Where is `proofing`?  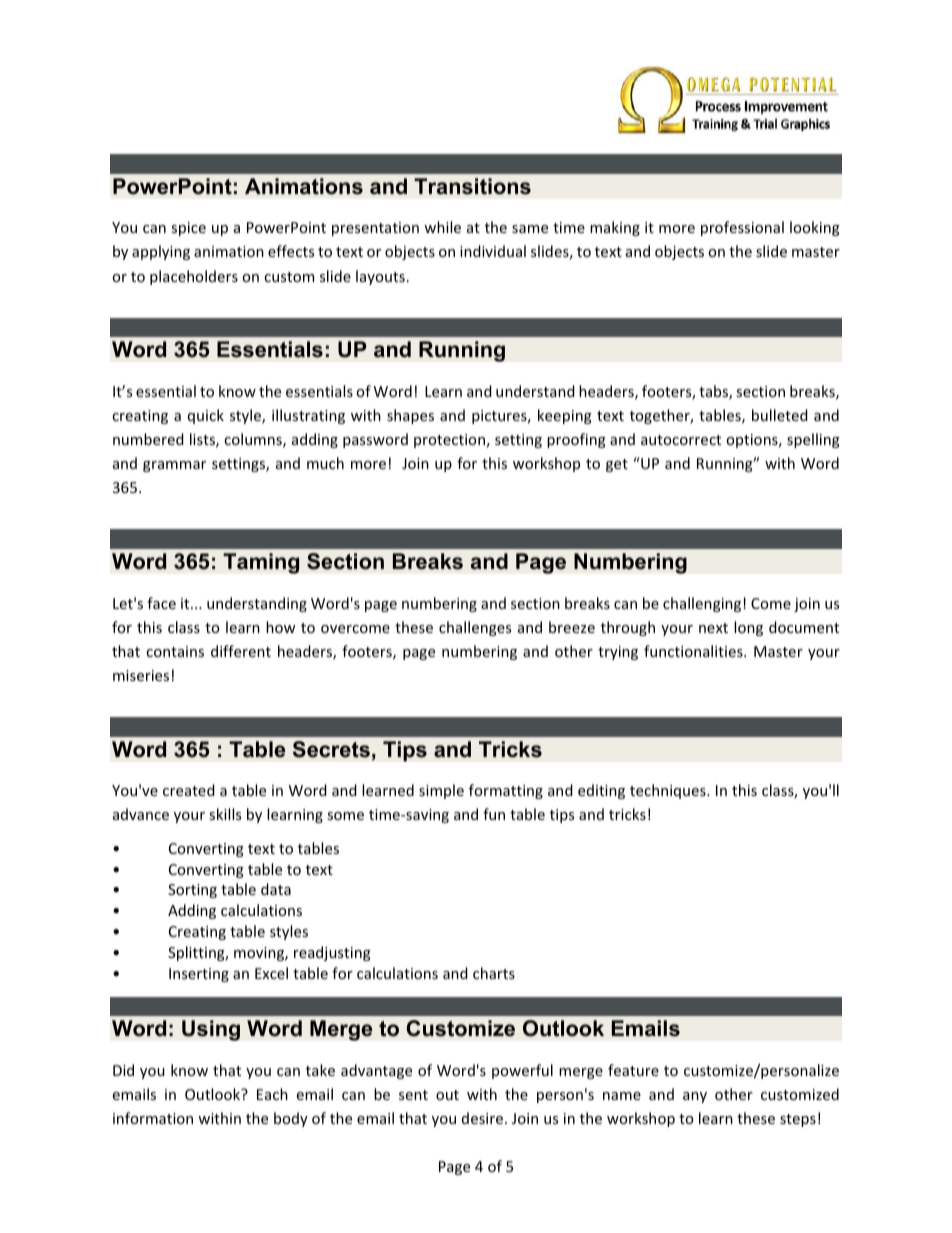 proofing is located at coordinates (576, 440).
